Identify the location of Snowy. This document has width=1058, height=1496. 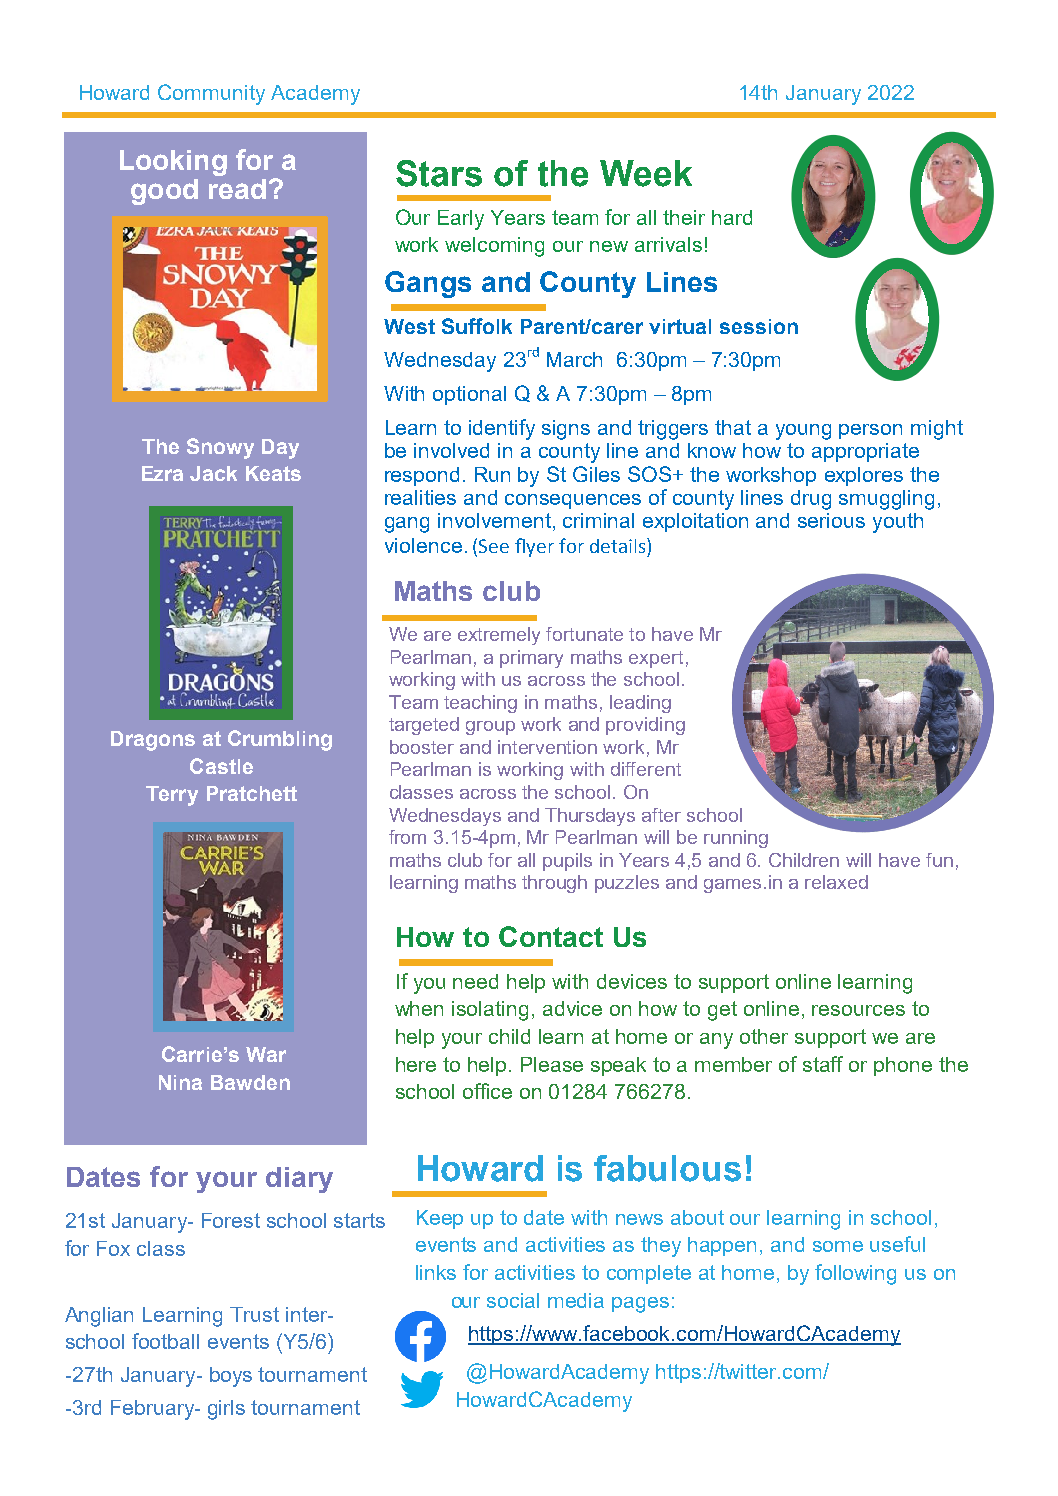
(220, 448).
